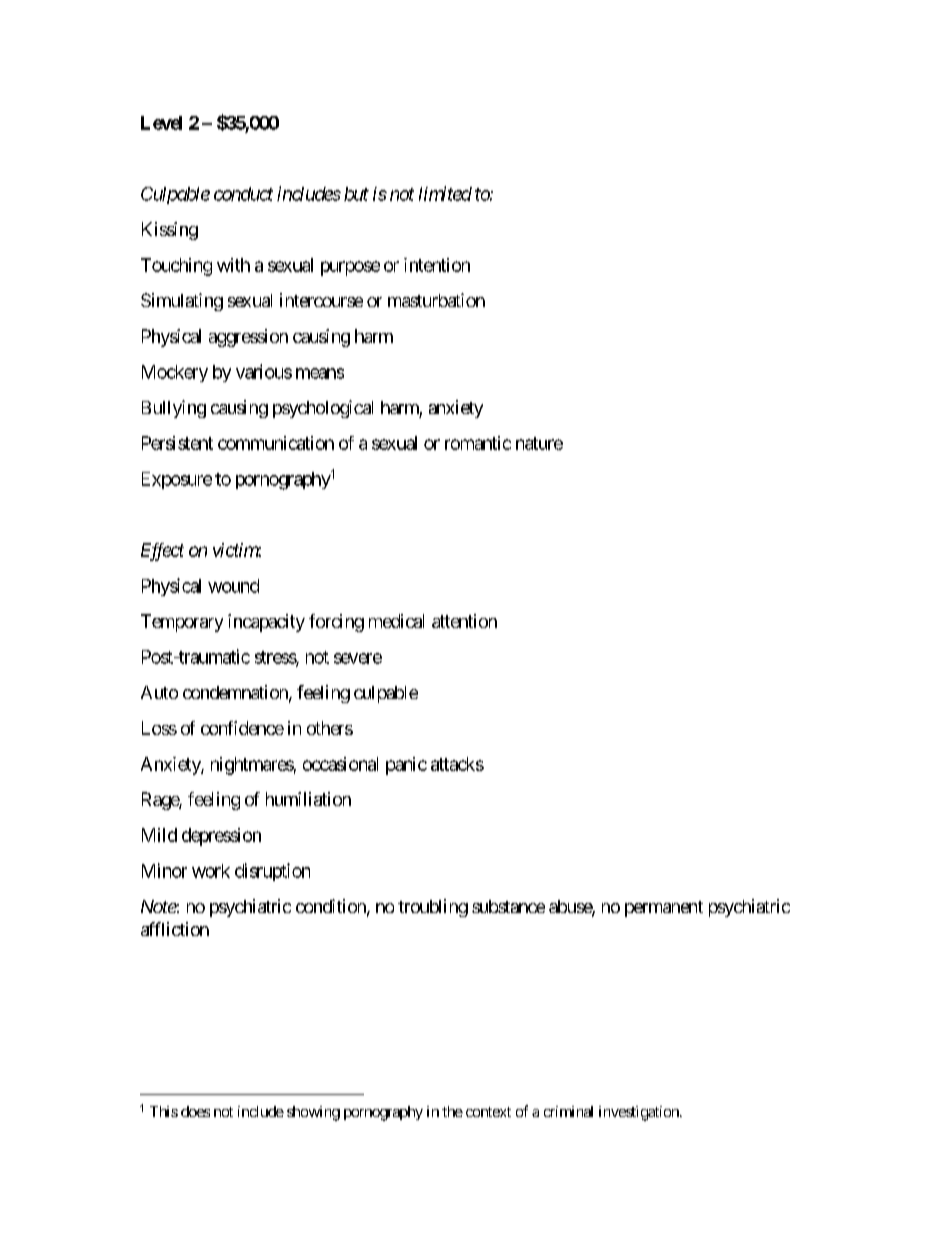  I want to click on limited, so click(445, 193).
